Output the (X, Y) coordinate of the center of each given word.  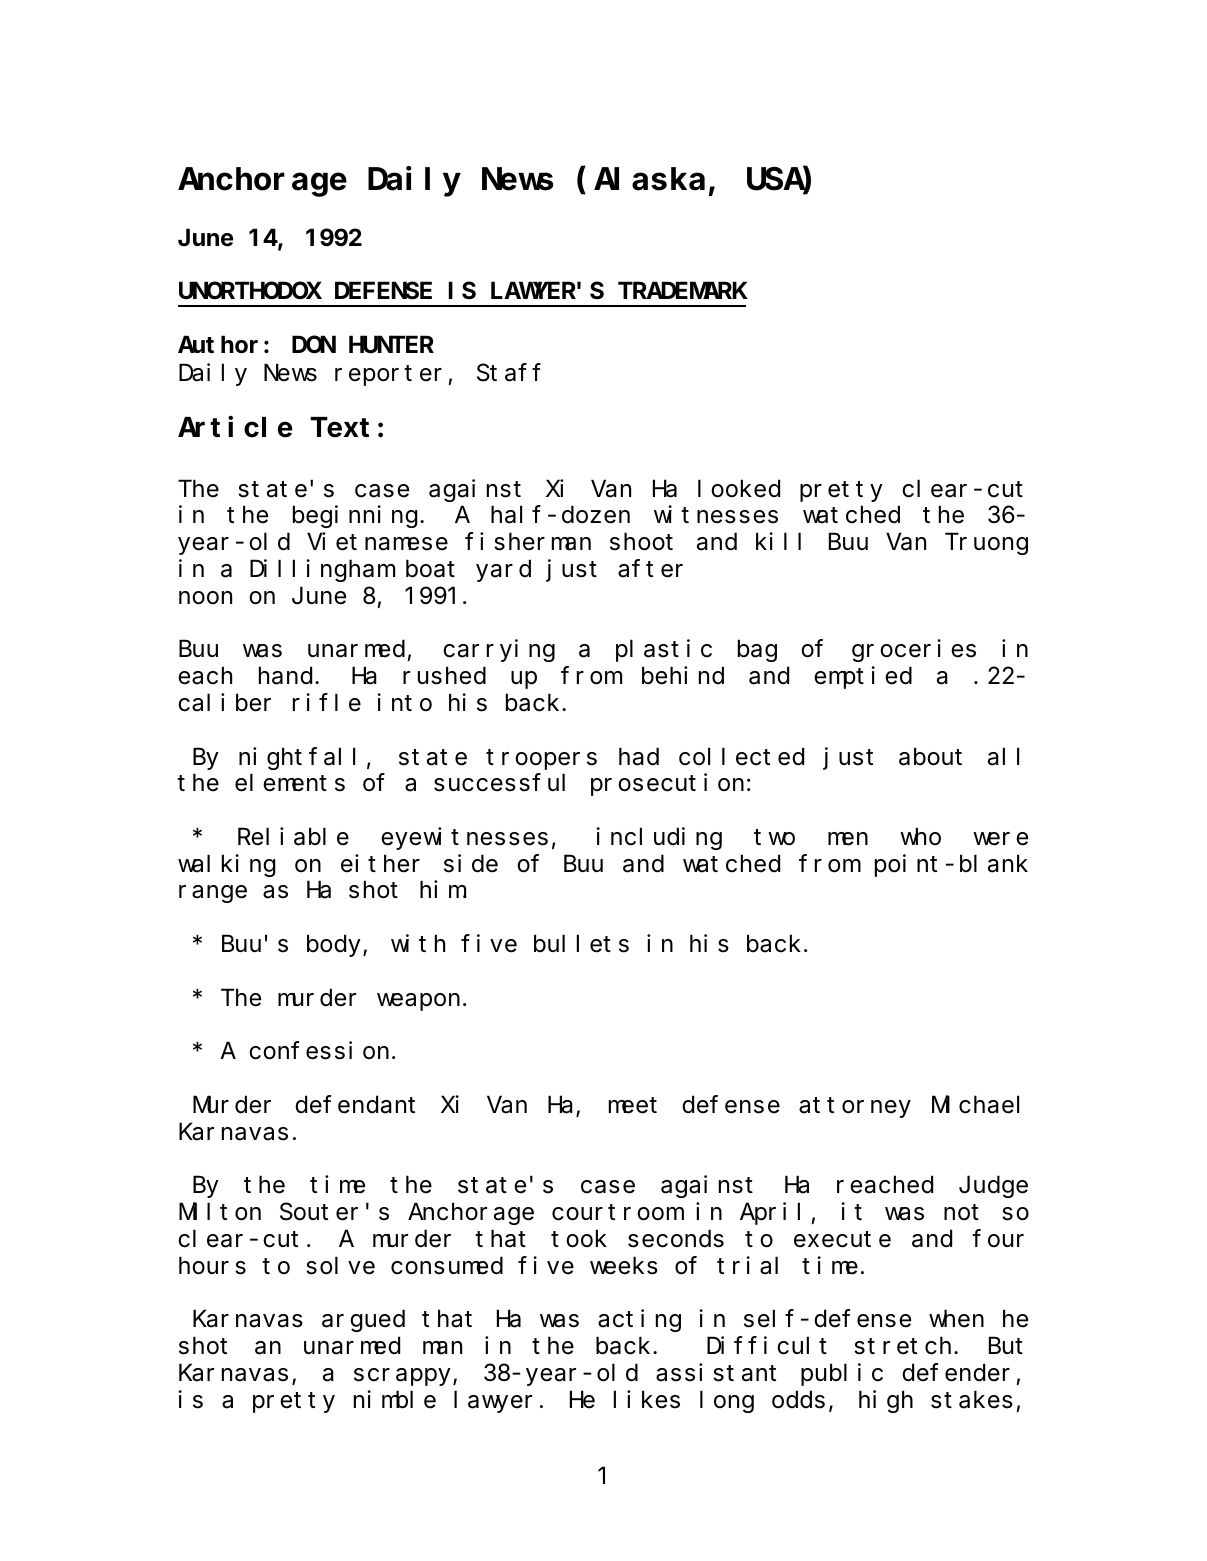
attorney (855, 1108)
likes (647, 1399)
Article (235, 427)
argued (363, 1321)
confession (319, 1051)
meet (633, 1106)
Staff (509, 373)
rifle (327, 702)
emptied (863, 678)
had (639, 757)
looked (739, 489)
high (886, 1401)
